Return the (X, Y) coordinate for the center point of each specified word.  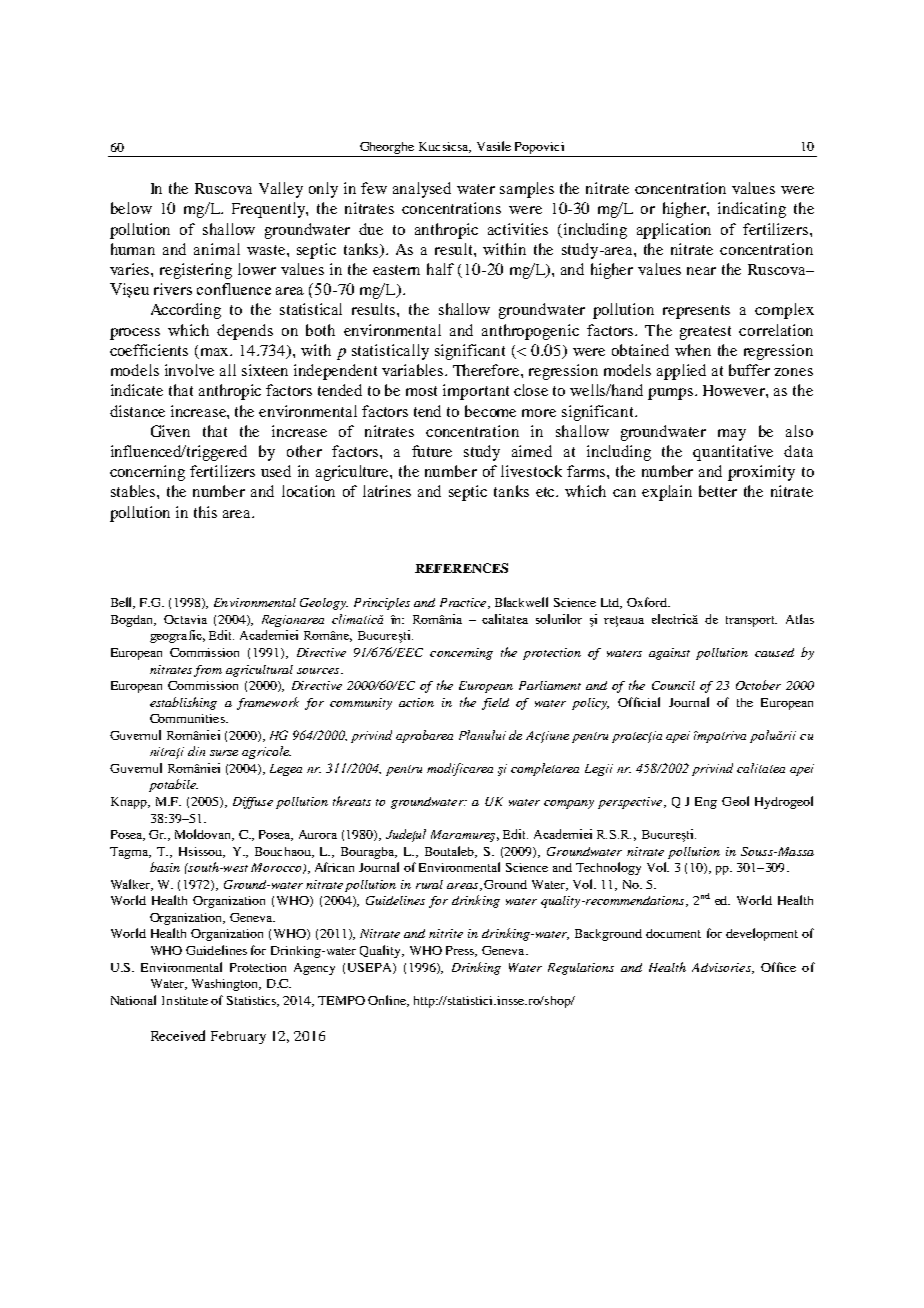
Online (388, 1001)
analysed (422, 190)
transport (751, 621)
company (569, 804)
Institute (185, 1000)
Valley (281, 190)
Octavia (185, 619)
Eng (706, 803)
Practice (463, 602)
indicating (752, 210)
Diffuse (253, 803)
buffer (749, 370)
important (476, 392)
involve (189, 370)
